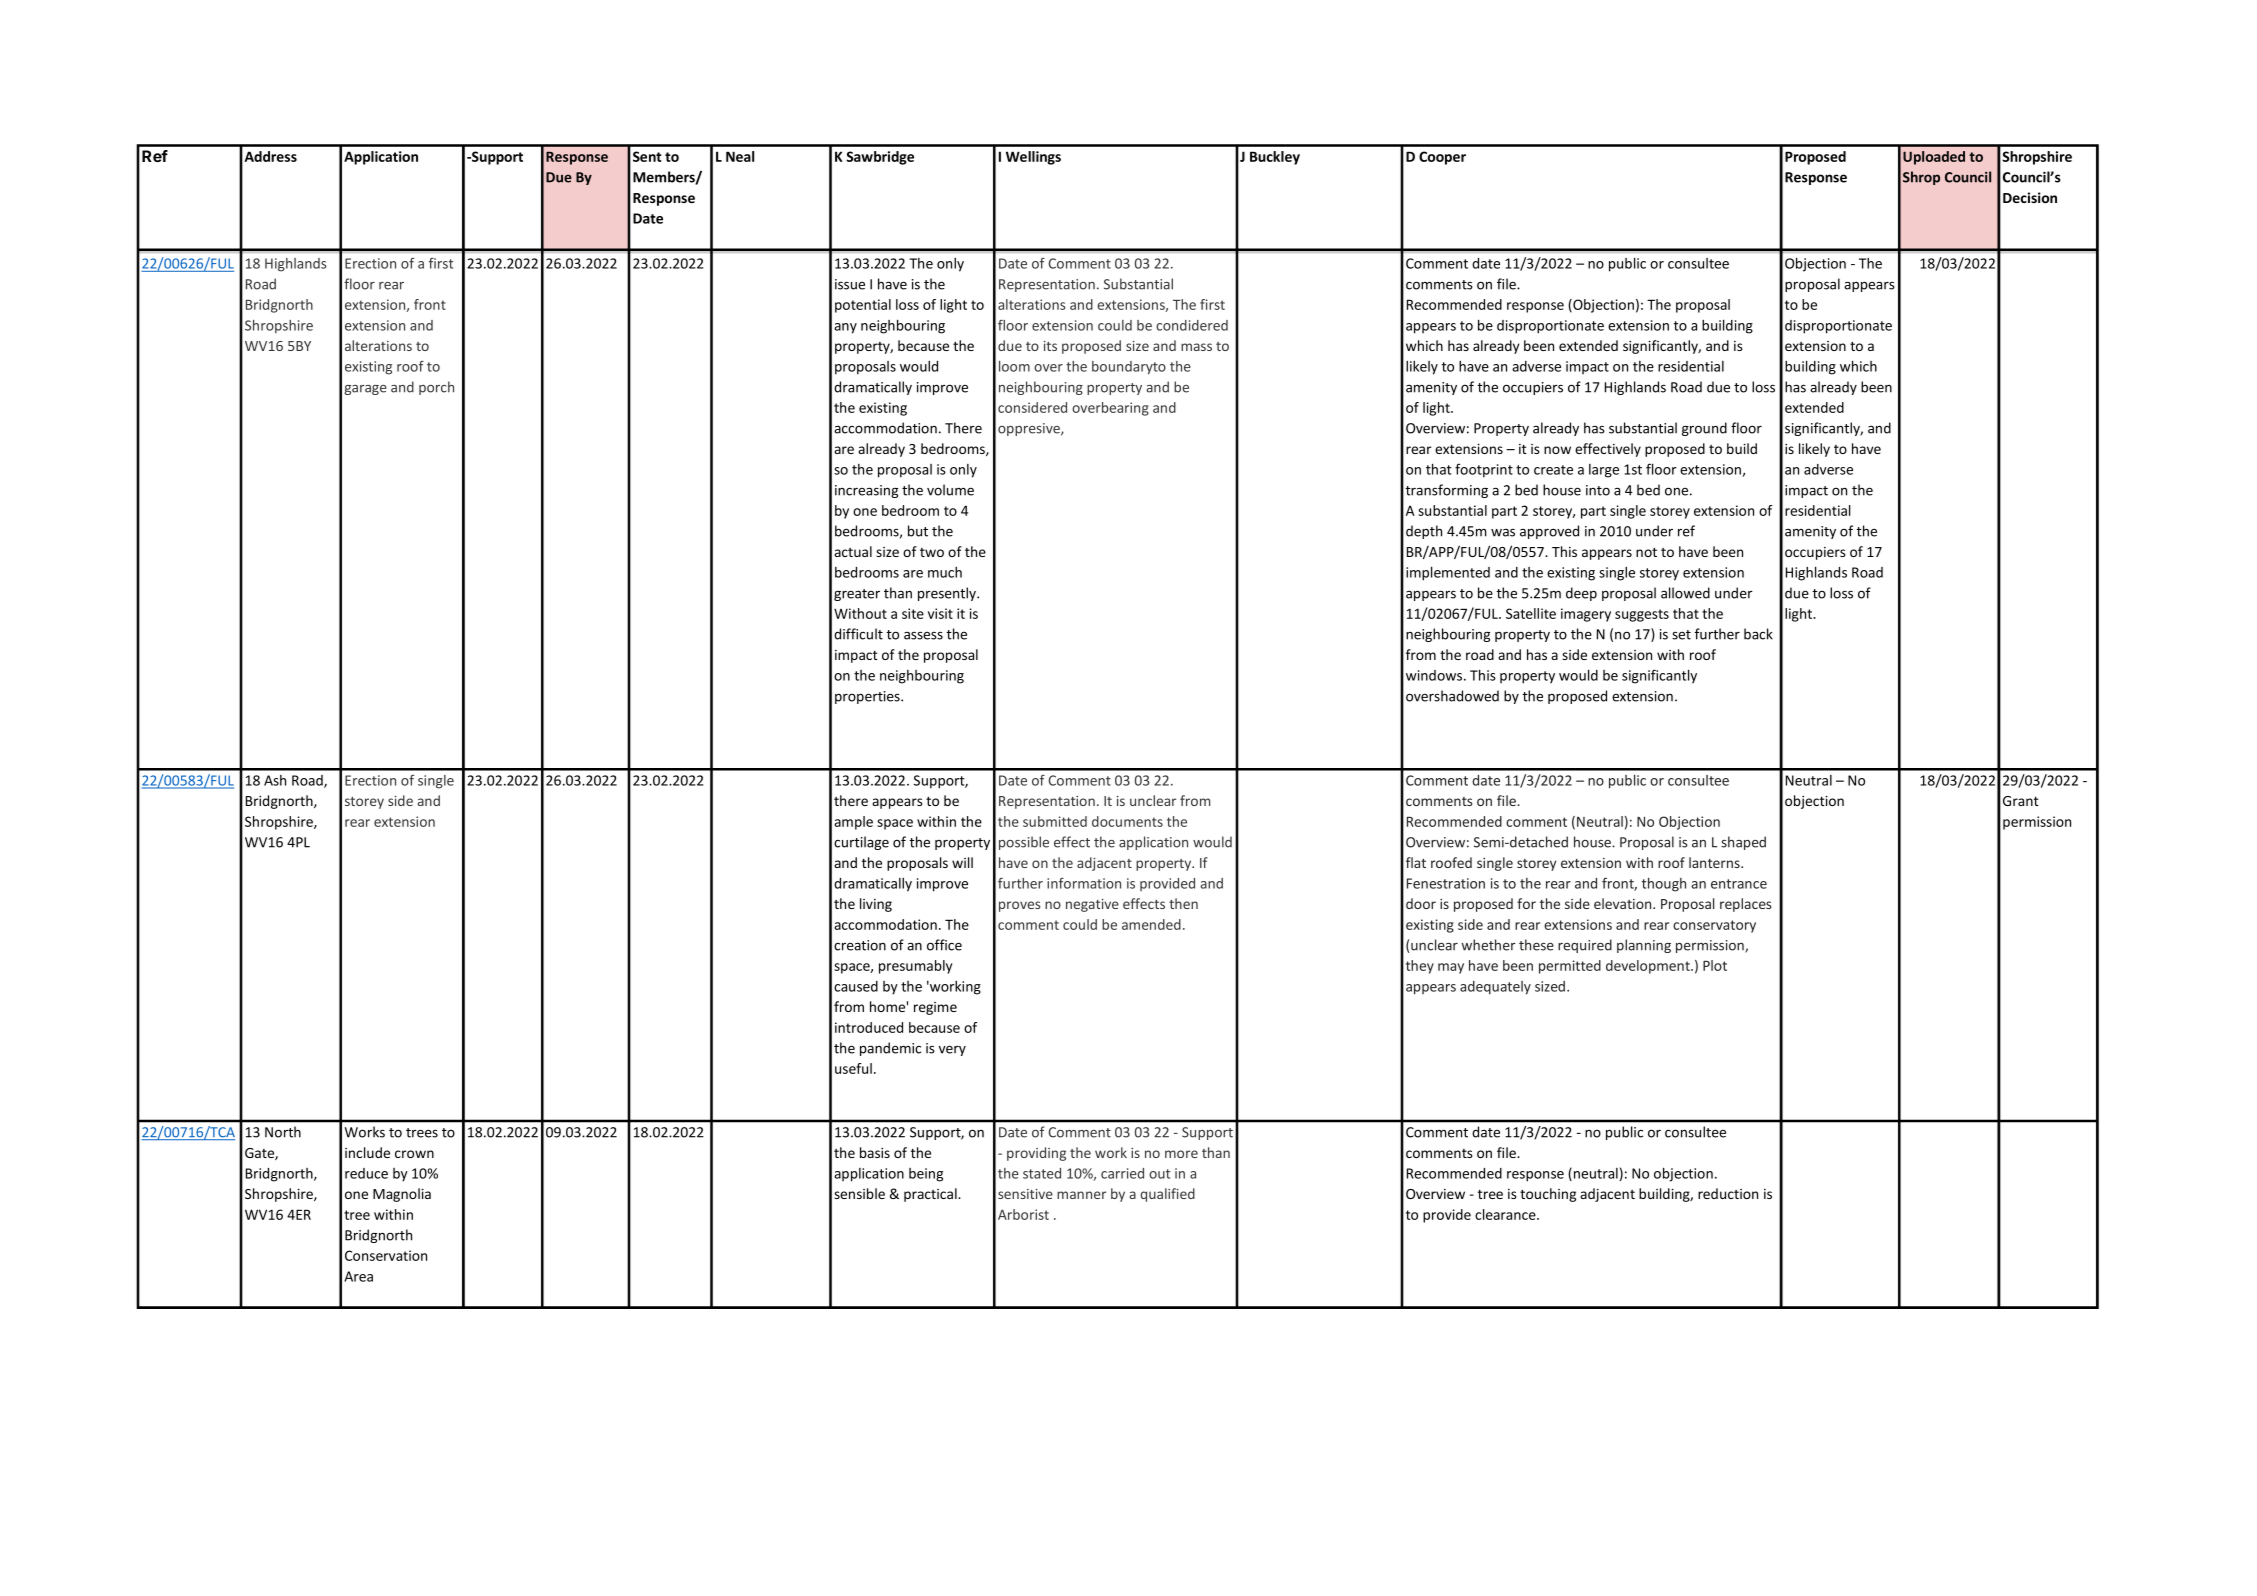 The width and height of the page is (2257, 1596). I want to click on Conservation, so click(386, 1255).
